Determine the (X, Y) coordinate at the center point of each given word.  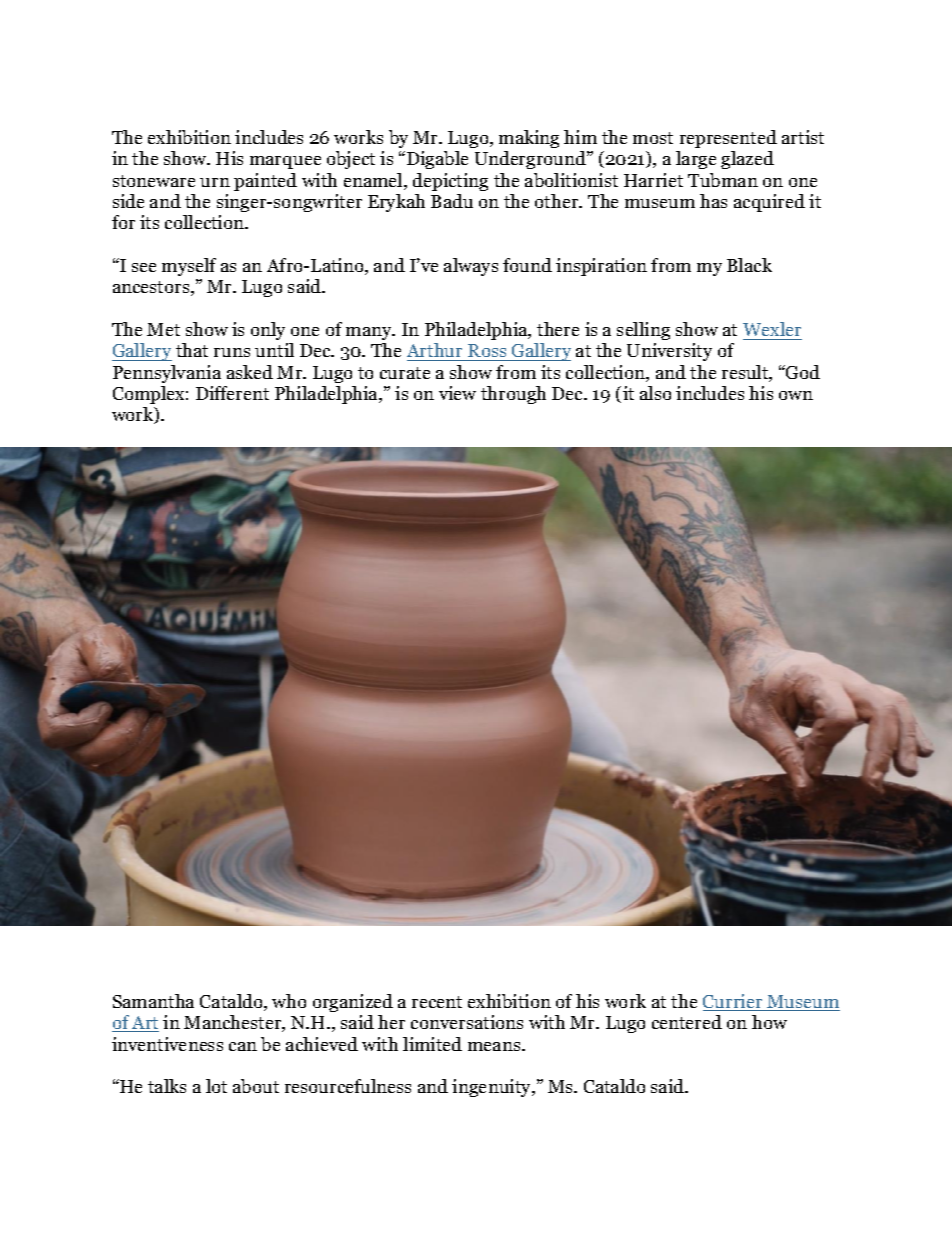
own (796, 395)
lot (216, 1086)
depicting (450, 182)
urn (215, 182)
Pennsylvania (167, 374)
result (746, 373)
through (513, 395)
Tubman (723, 180)
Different (232, 393)
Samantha (153, 1001)
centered (687, 1022)
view (457, 393)
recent (437, 1002)
